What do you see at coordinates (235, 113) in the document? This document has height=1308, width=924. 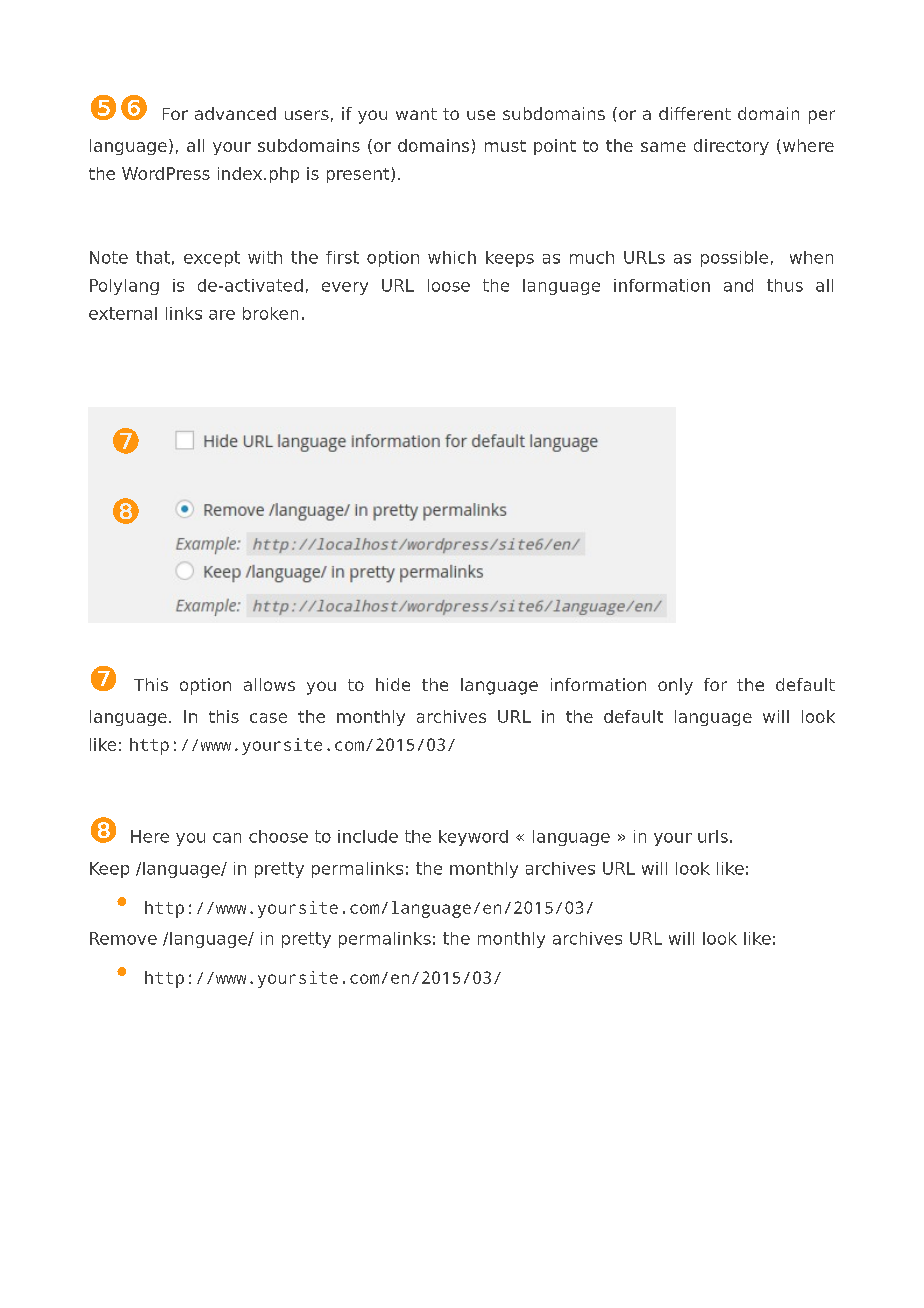 I see `advanced` at bounding box center [235, 113].
